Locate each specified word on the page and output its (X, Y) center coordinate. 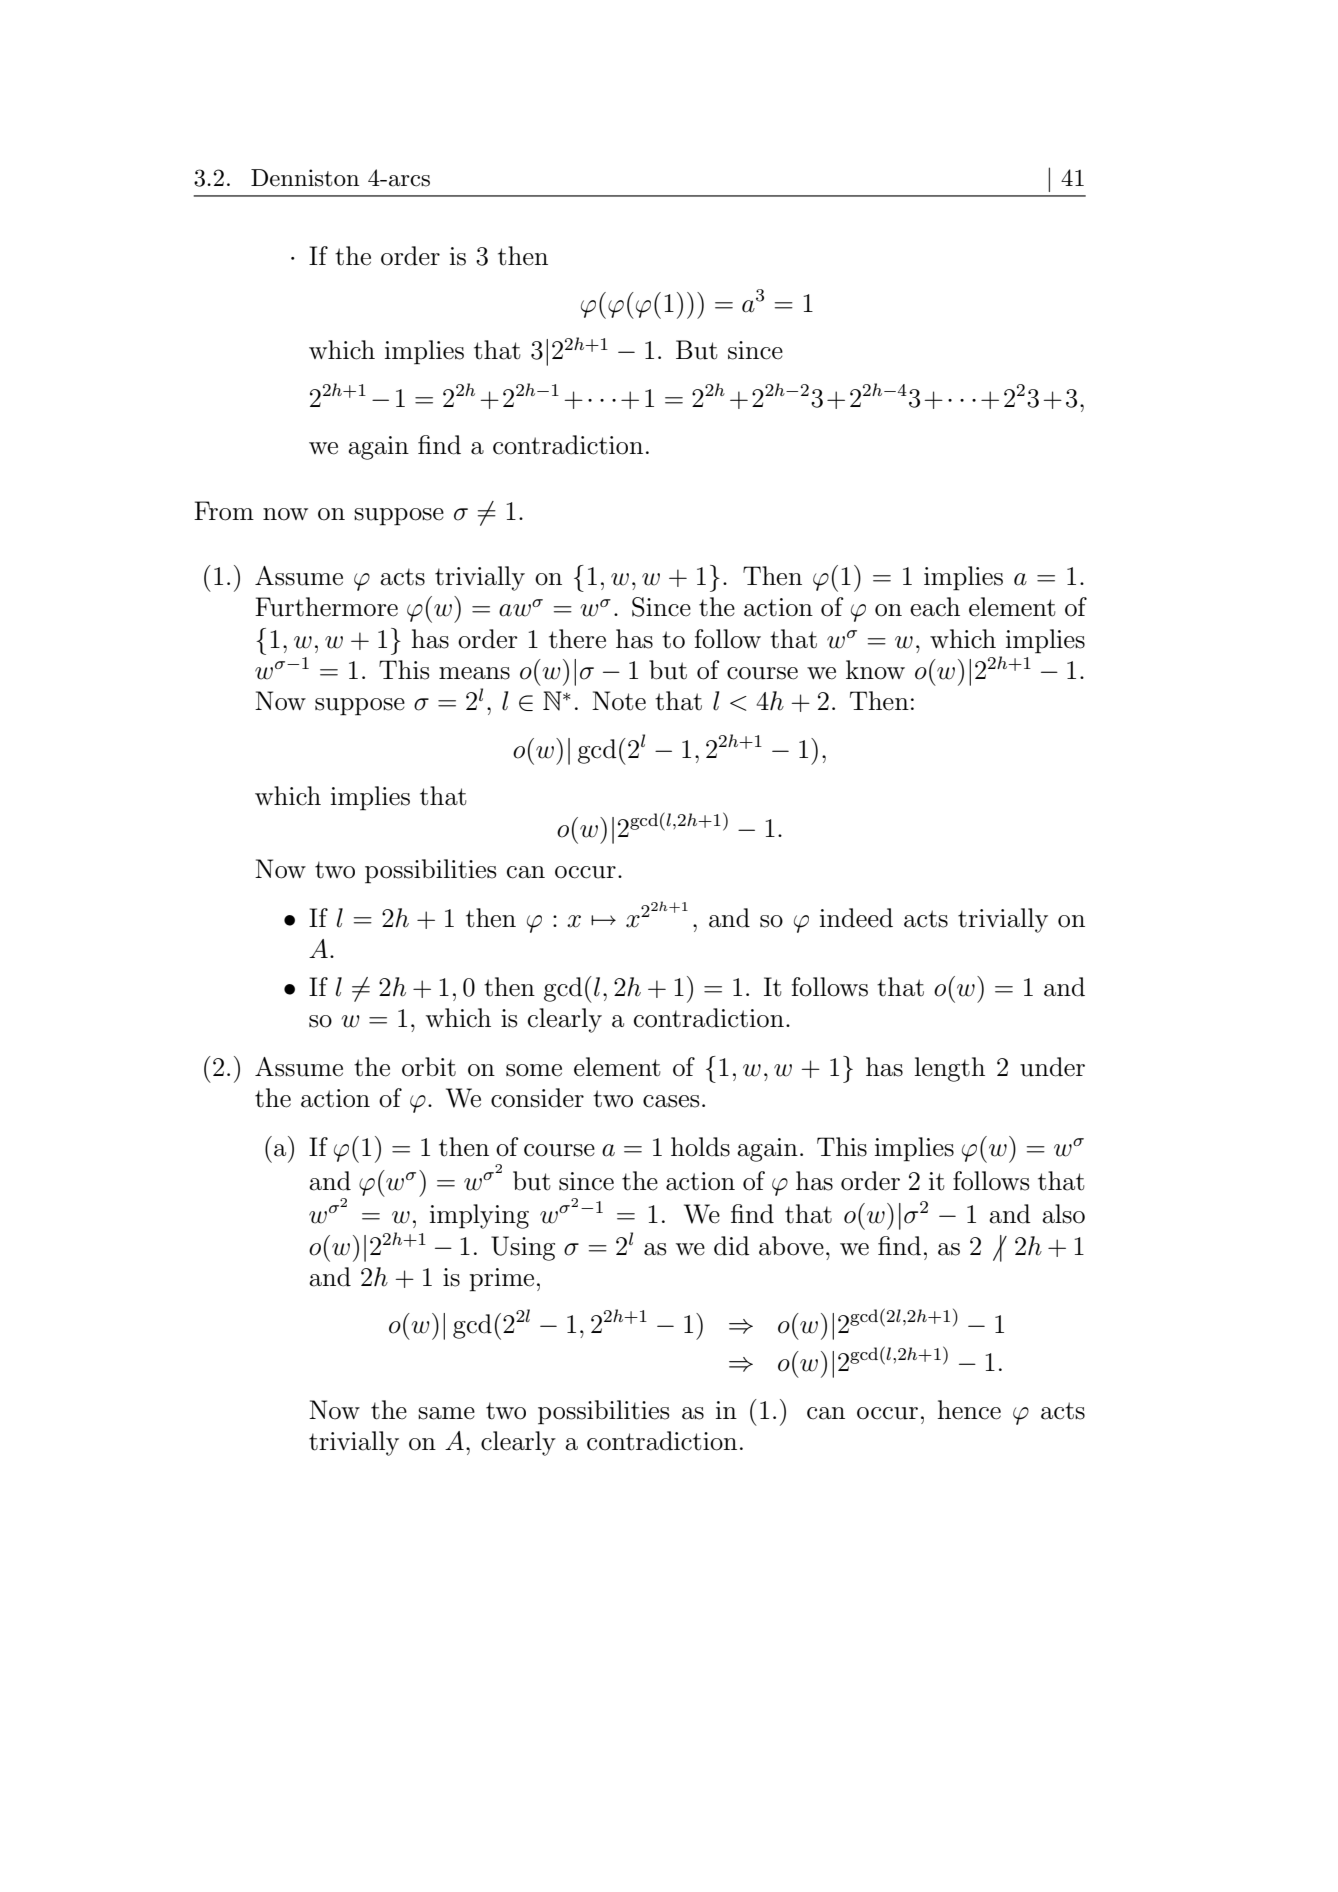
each (935, 607)
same (446, 1413)
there (577, 639)
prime (502, 1280)
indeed (856, 918)
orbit (429, 1067)
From (224, 511)
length (950, 1069)
